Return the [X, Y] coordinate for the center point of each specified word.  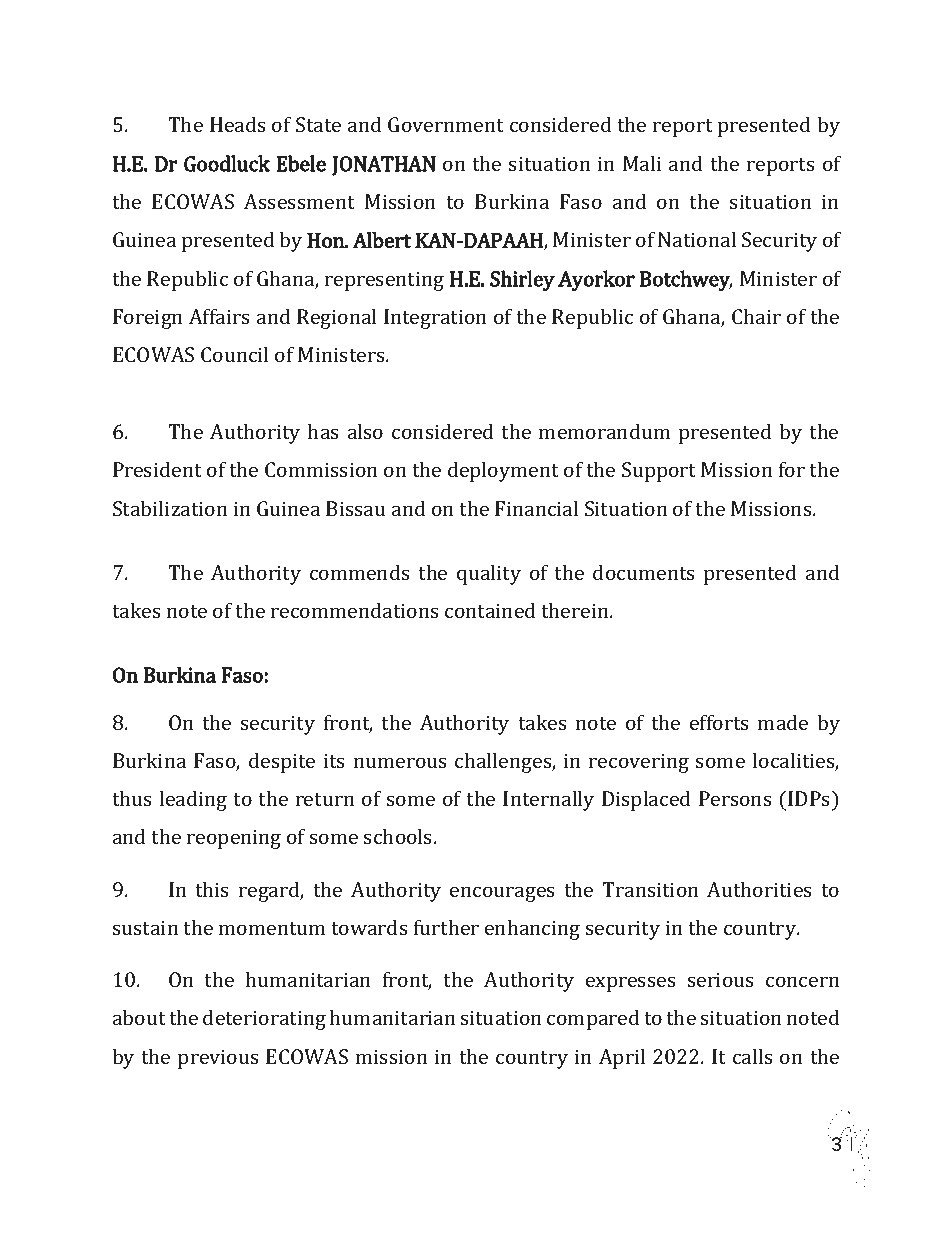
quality [489, 574]
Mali [642, 163]
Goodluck [227, 163]
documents [644, 572]
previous [218, 1059]
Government [446, 124]
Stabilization [170, 508]
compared [593, 1019]
